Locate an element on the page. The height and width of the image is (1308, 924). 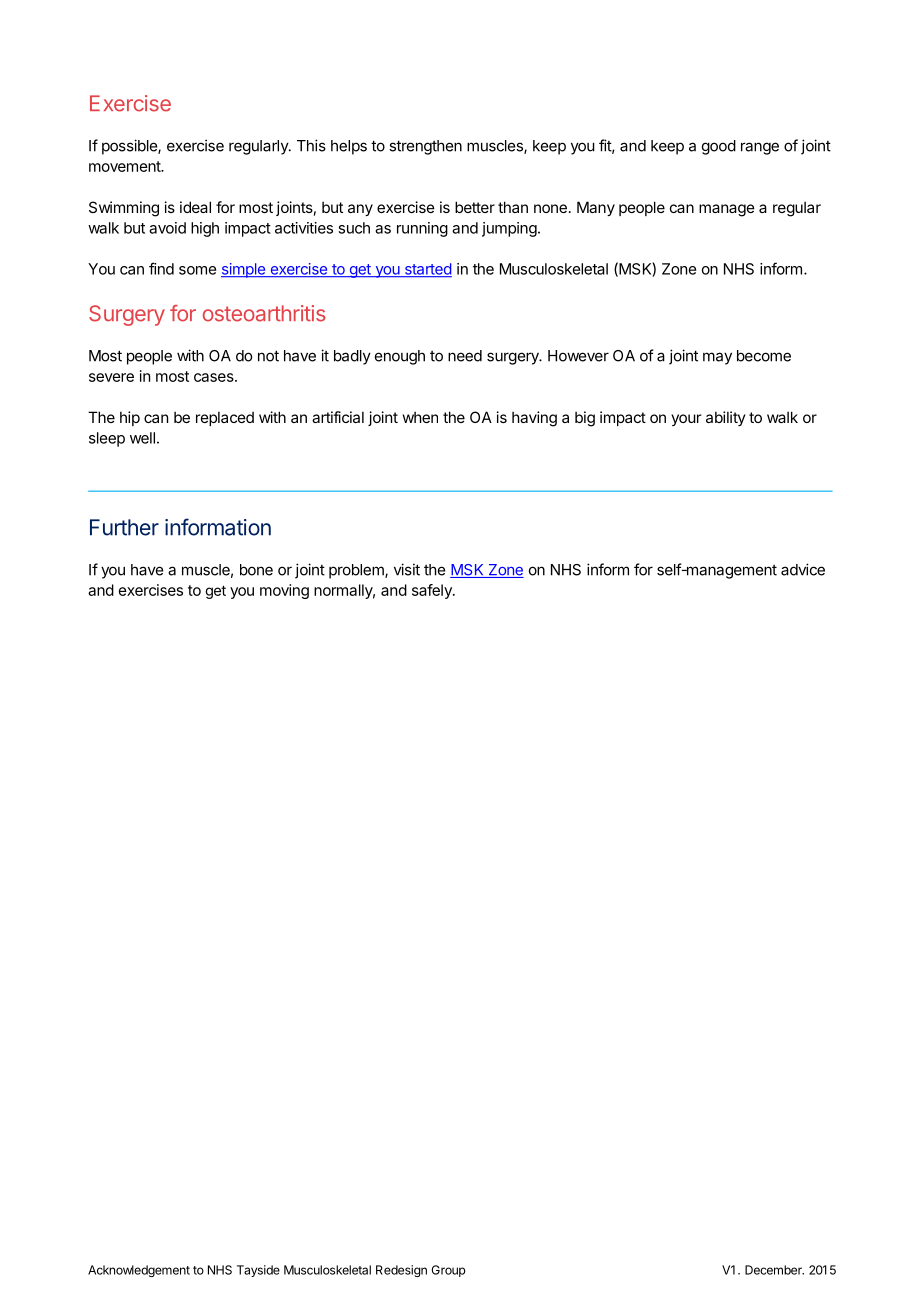
good is located at coordinates (719, 147).
